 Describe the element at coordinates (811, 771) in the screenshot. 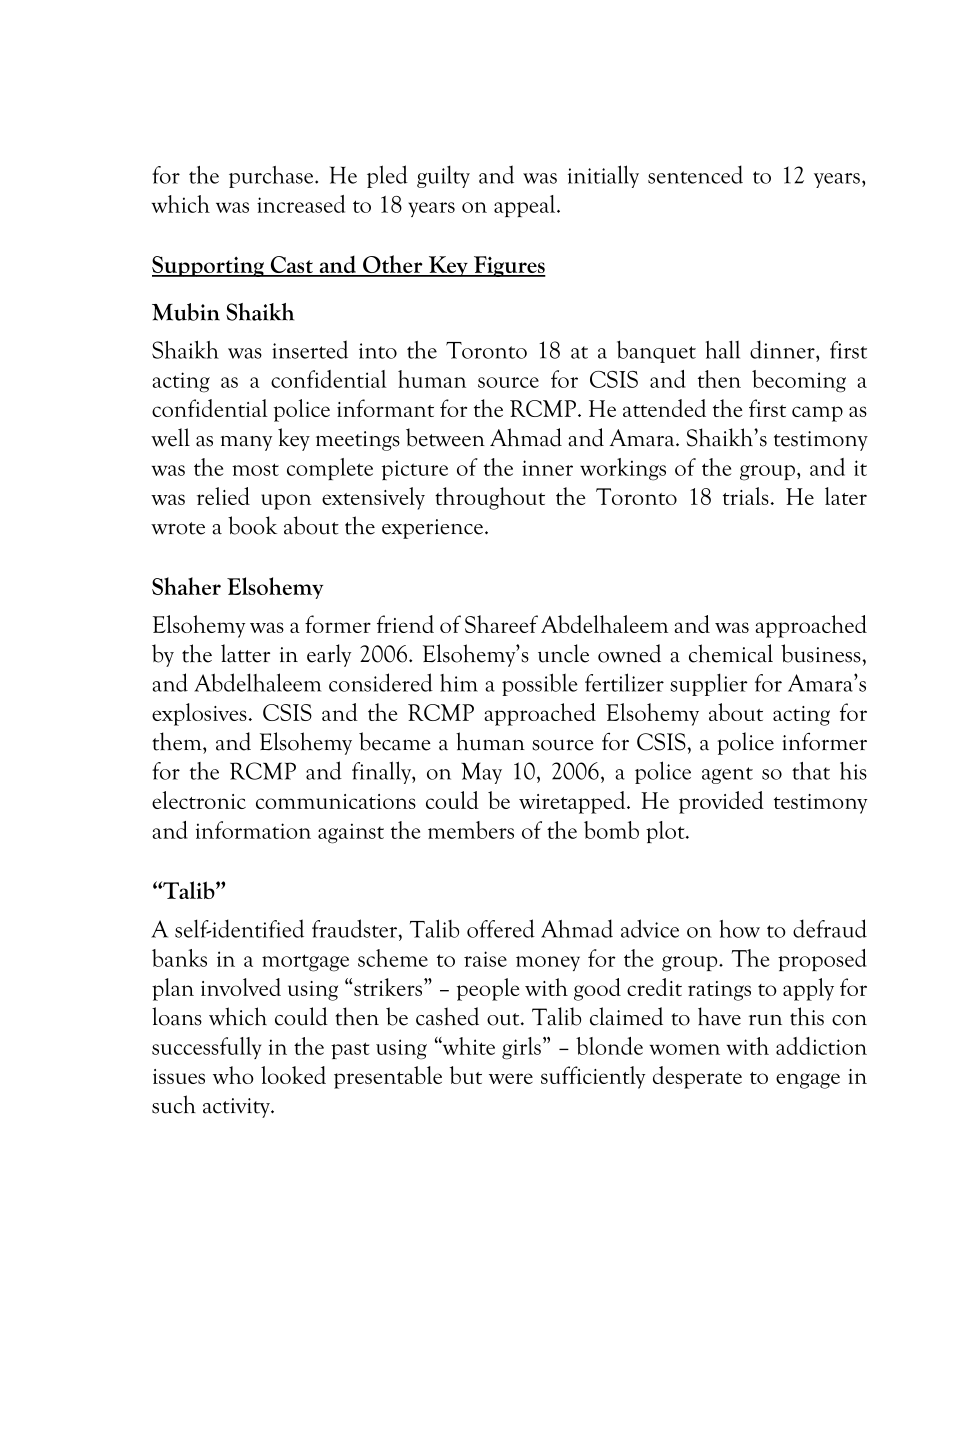

I see `that` at that location.
